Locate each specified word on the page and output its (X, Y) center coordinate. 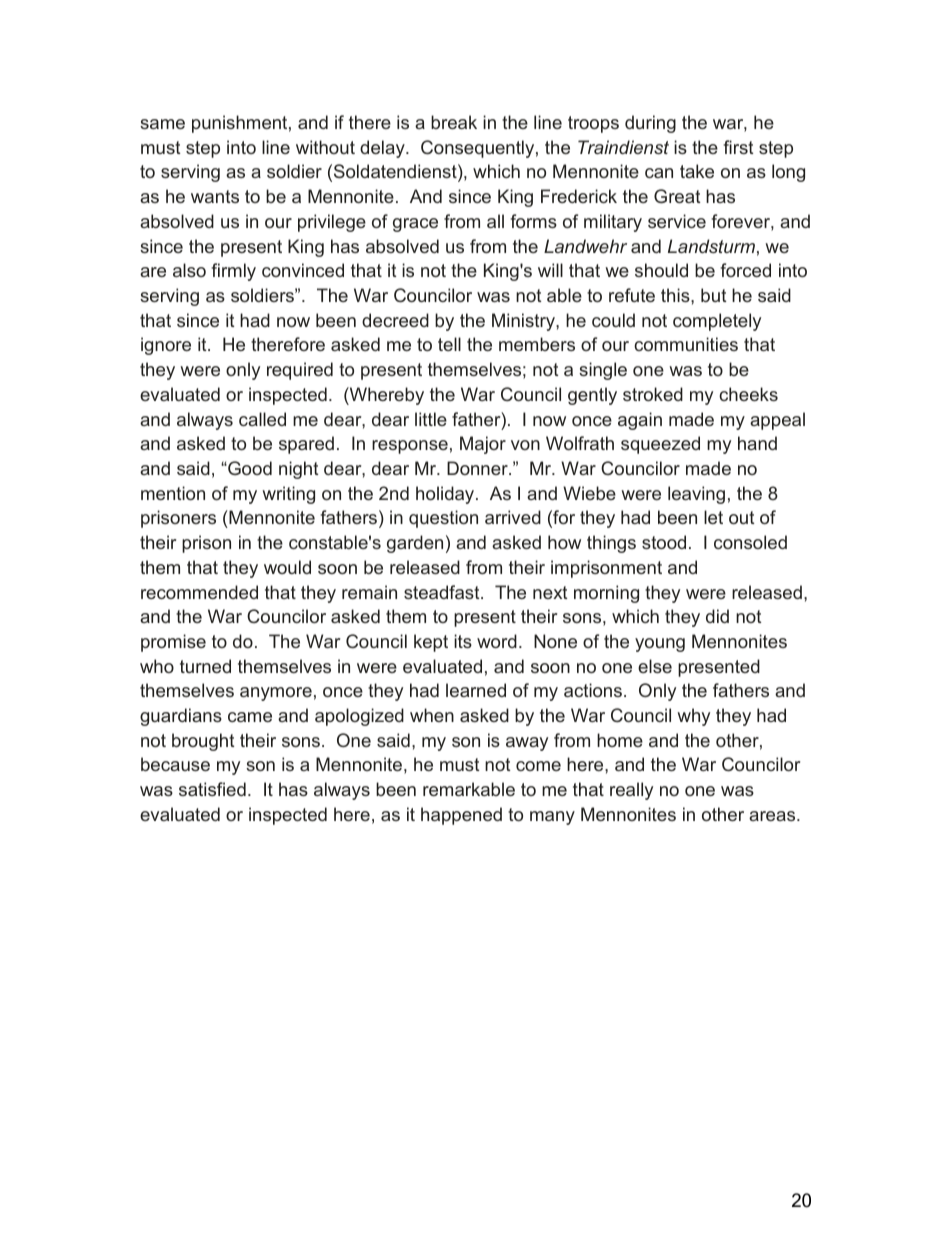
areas (773, 816)
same (162, 124)
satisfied (212, 789)
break (454, 122)
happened (461, 816)
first (738, 147)
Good (249, 468)
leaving (696, 495)
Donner (478, 468)
